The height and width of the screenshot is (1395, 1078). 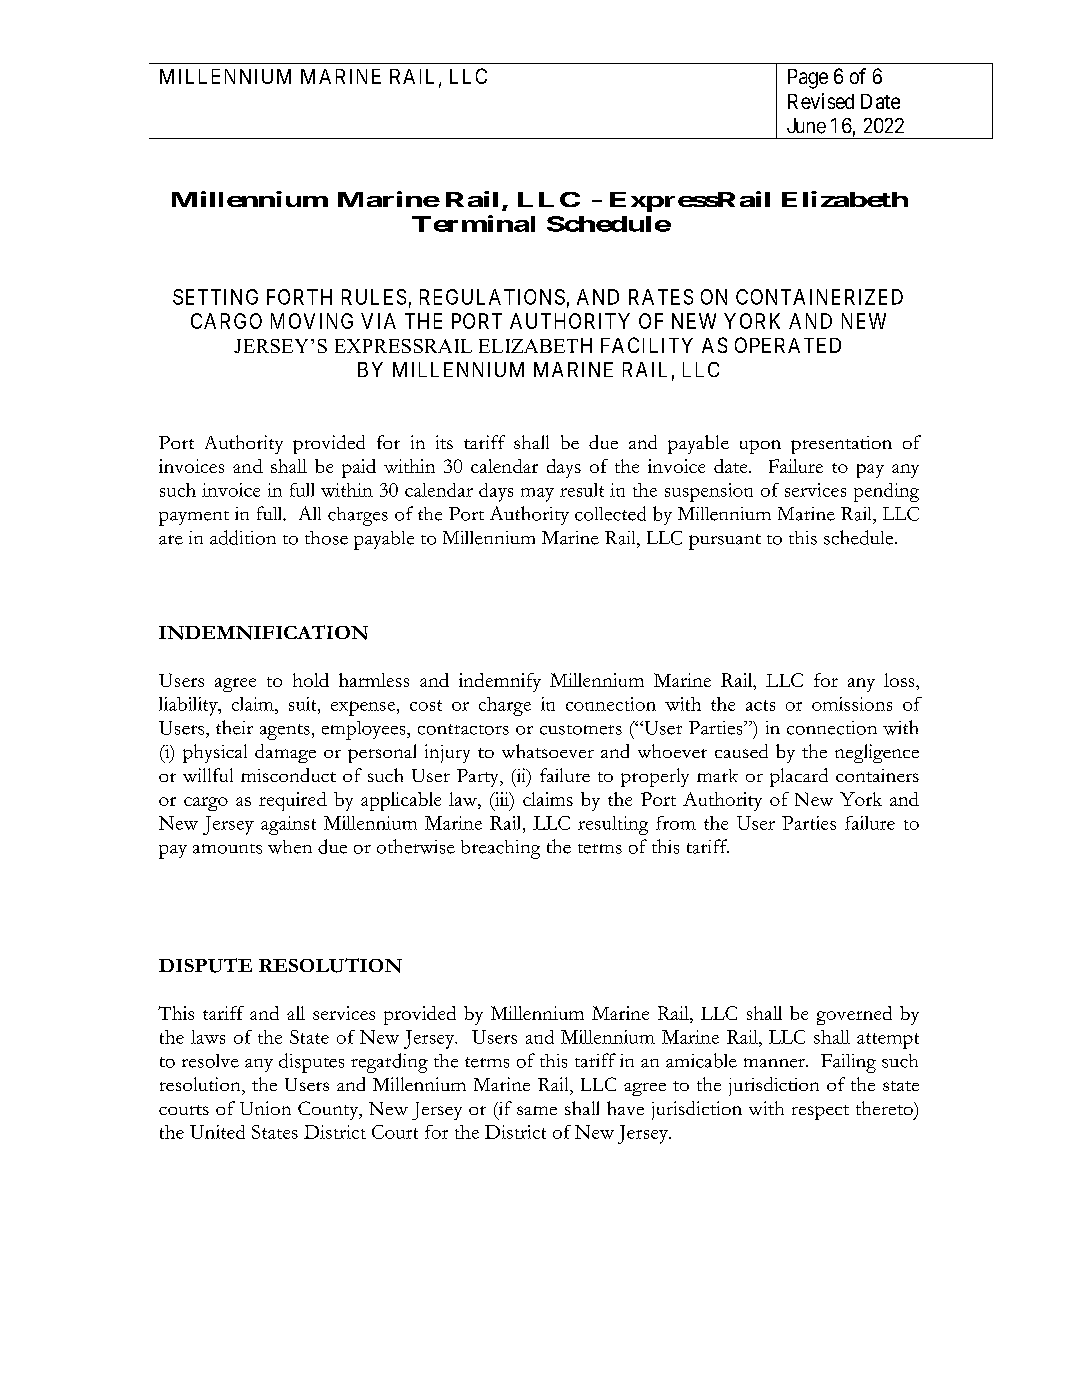 I want to click on Union, so click(x=265, y=1108).
